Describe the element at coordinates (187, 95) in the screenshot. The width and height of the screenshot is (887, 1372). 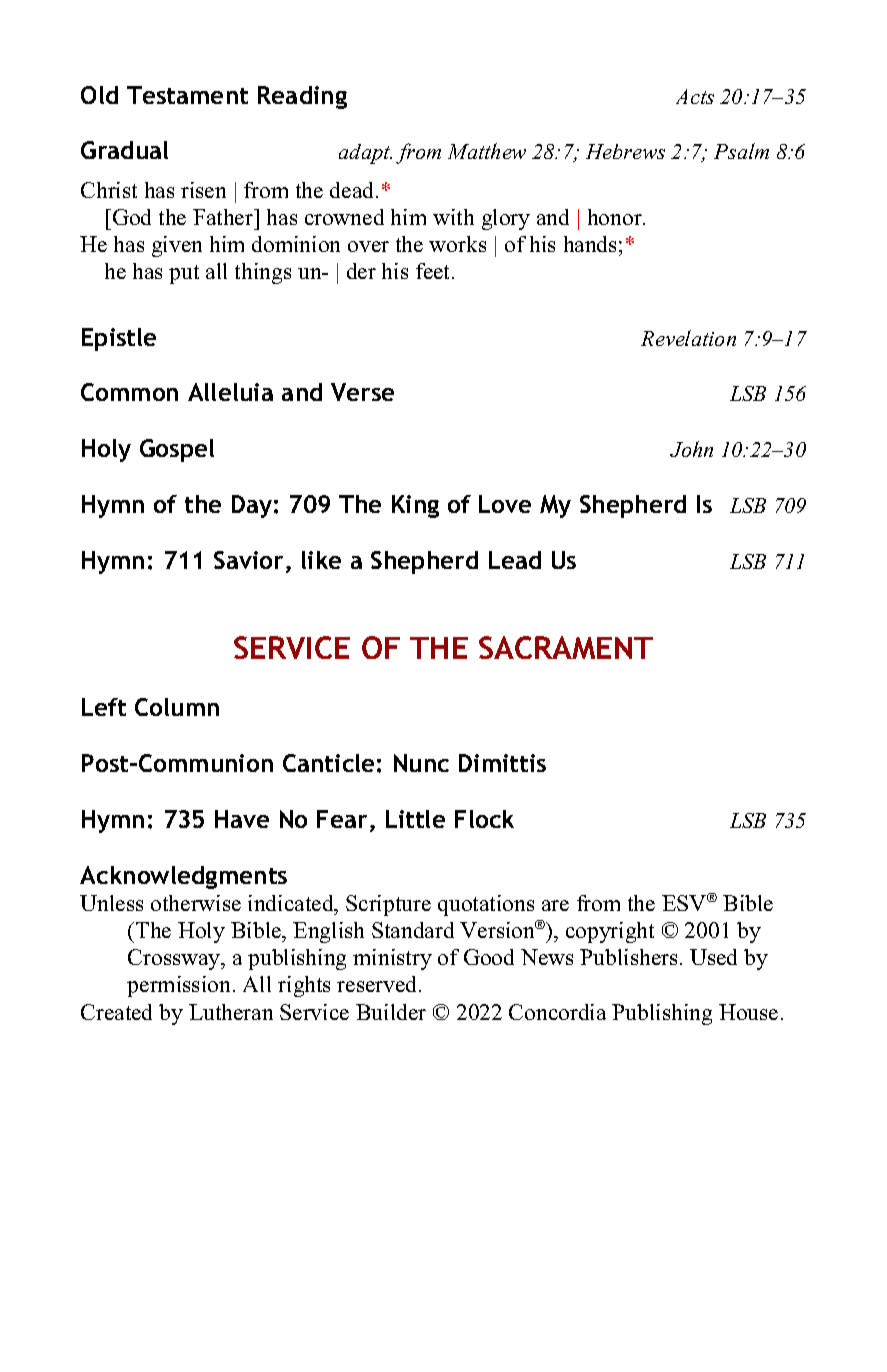
I see `Testament` at that location.
